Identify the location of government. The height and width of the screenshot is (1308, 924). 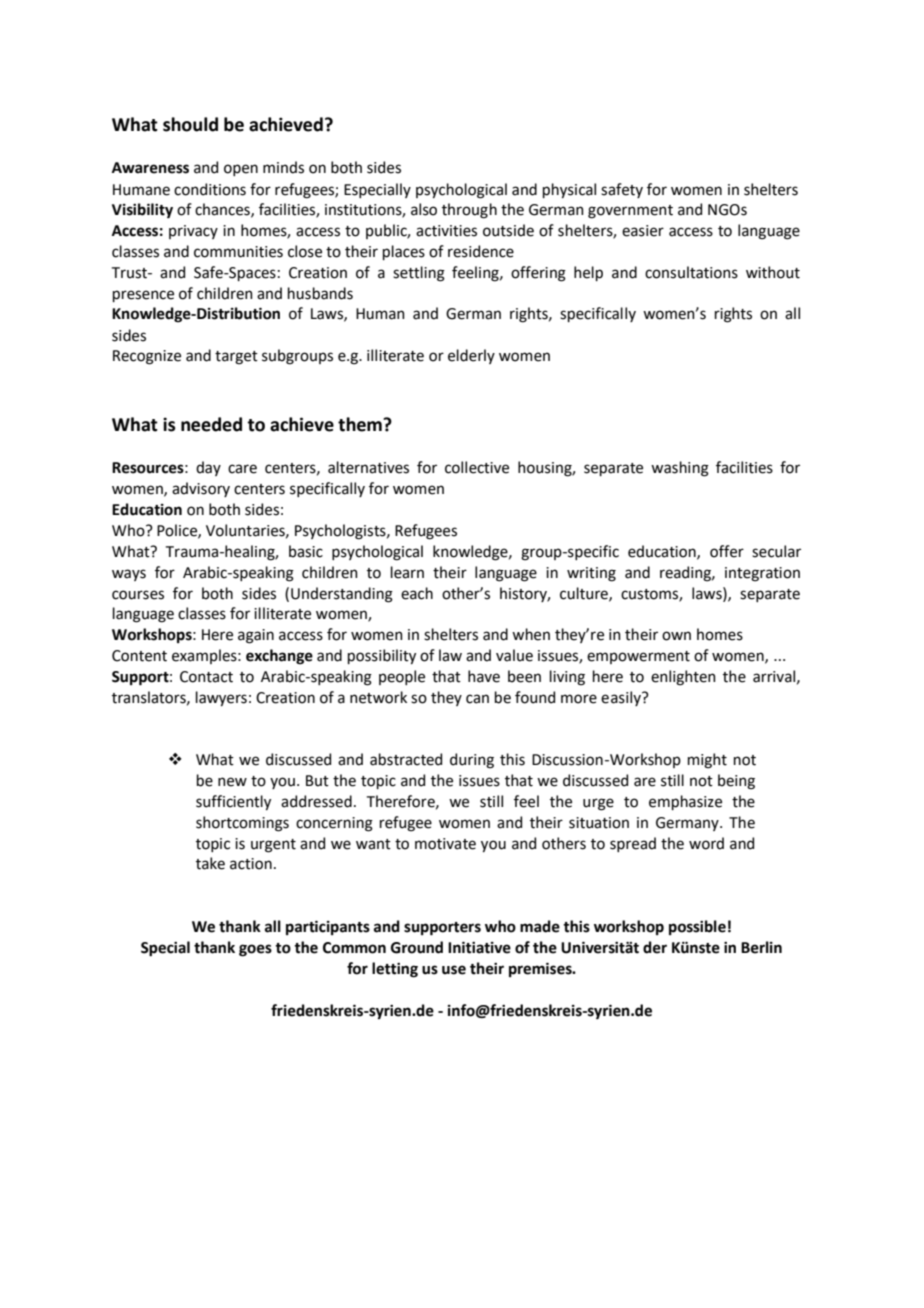
(630, 212).
